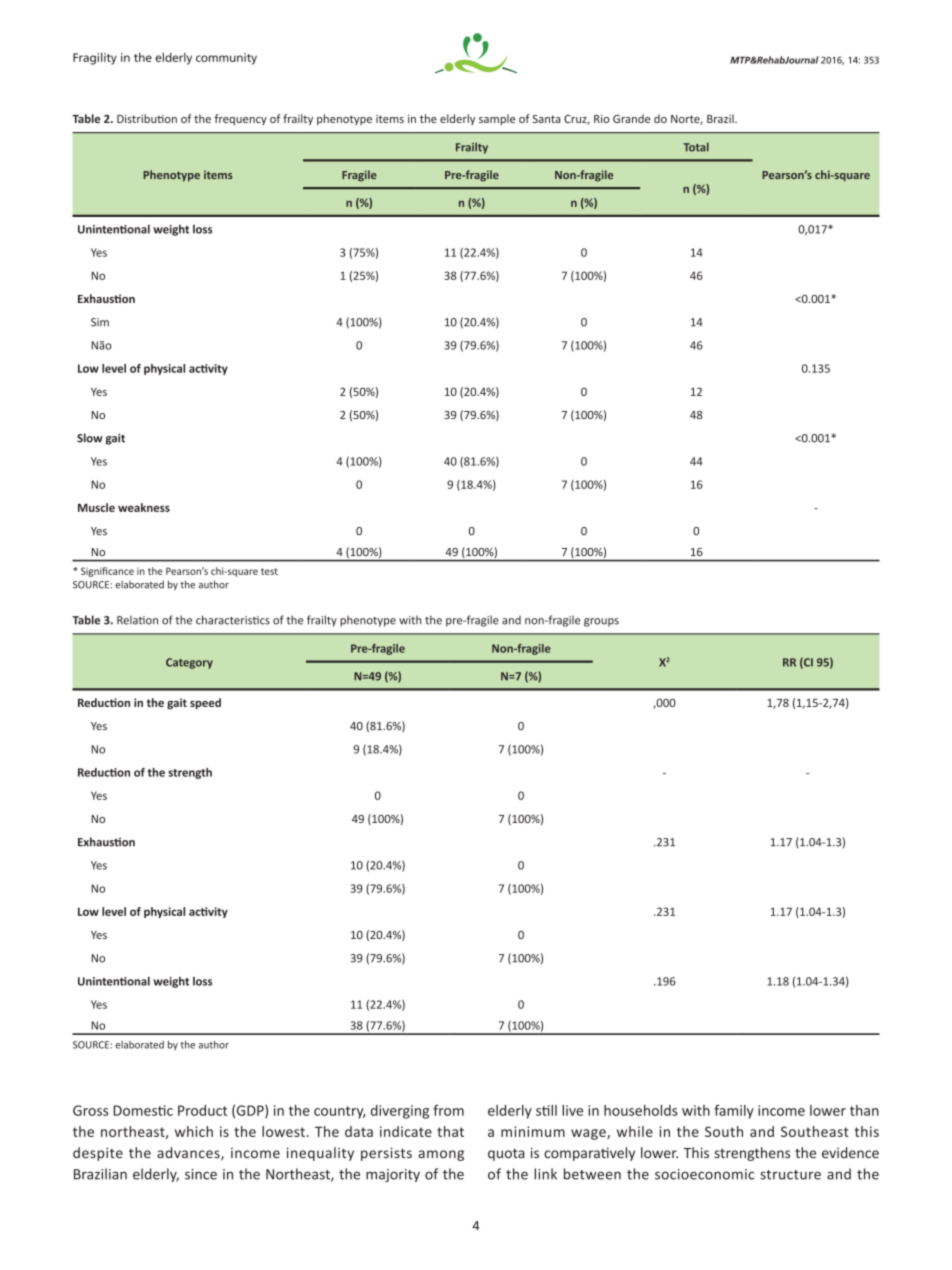 The height and width of the document is (1270, 952). Describe the element at coordinates (632, 118) in the document. I see `Grande` at that location.
